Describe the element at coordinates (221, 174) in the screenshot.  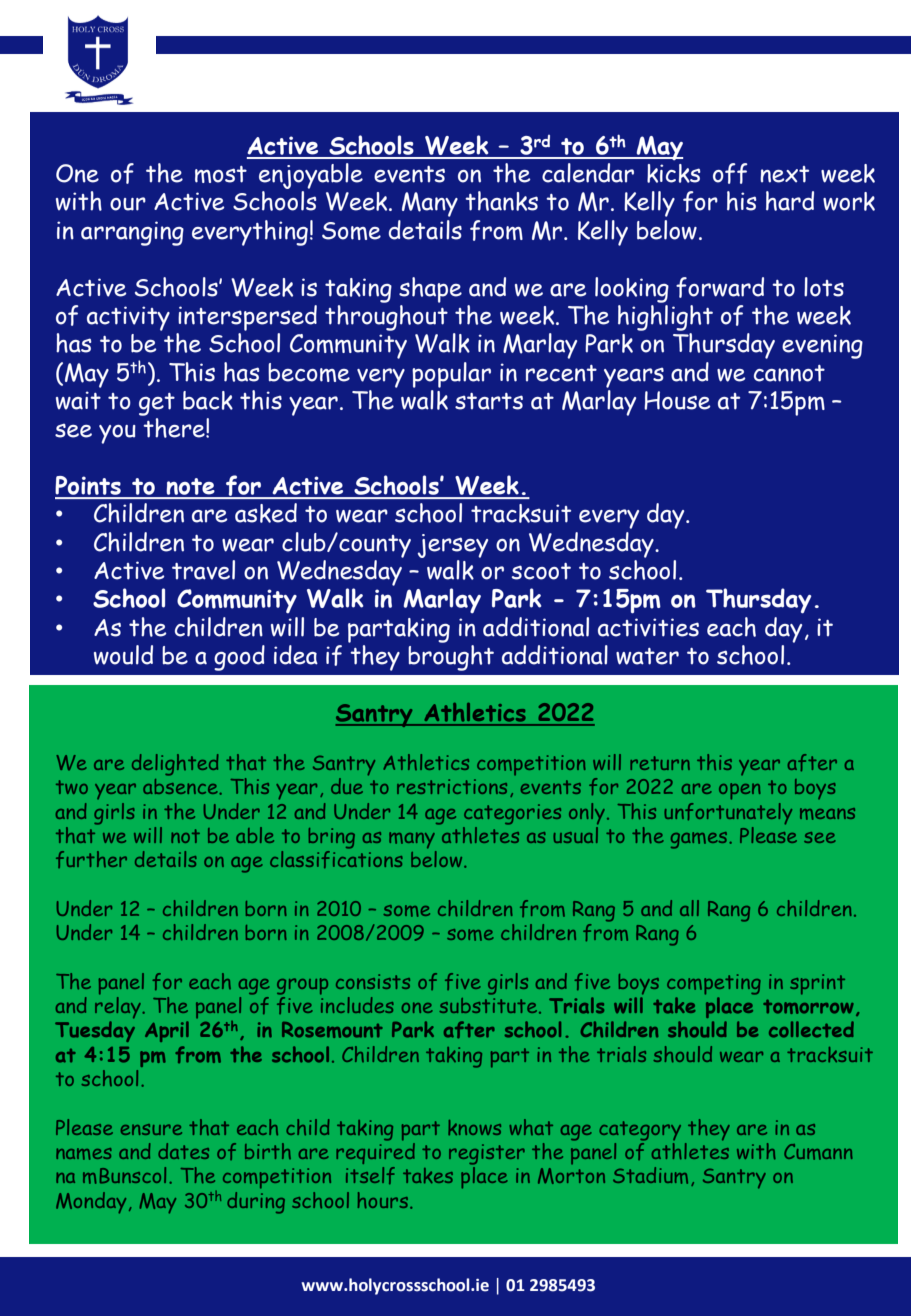
I see `most` at that location.
